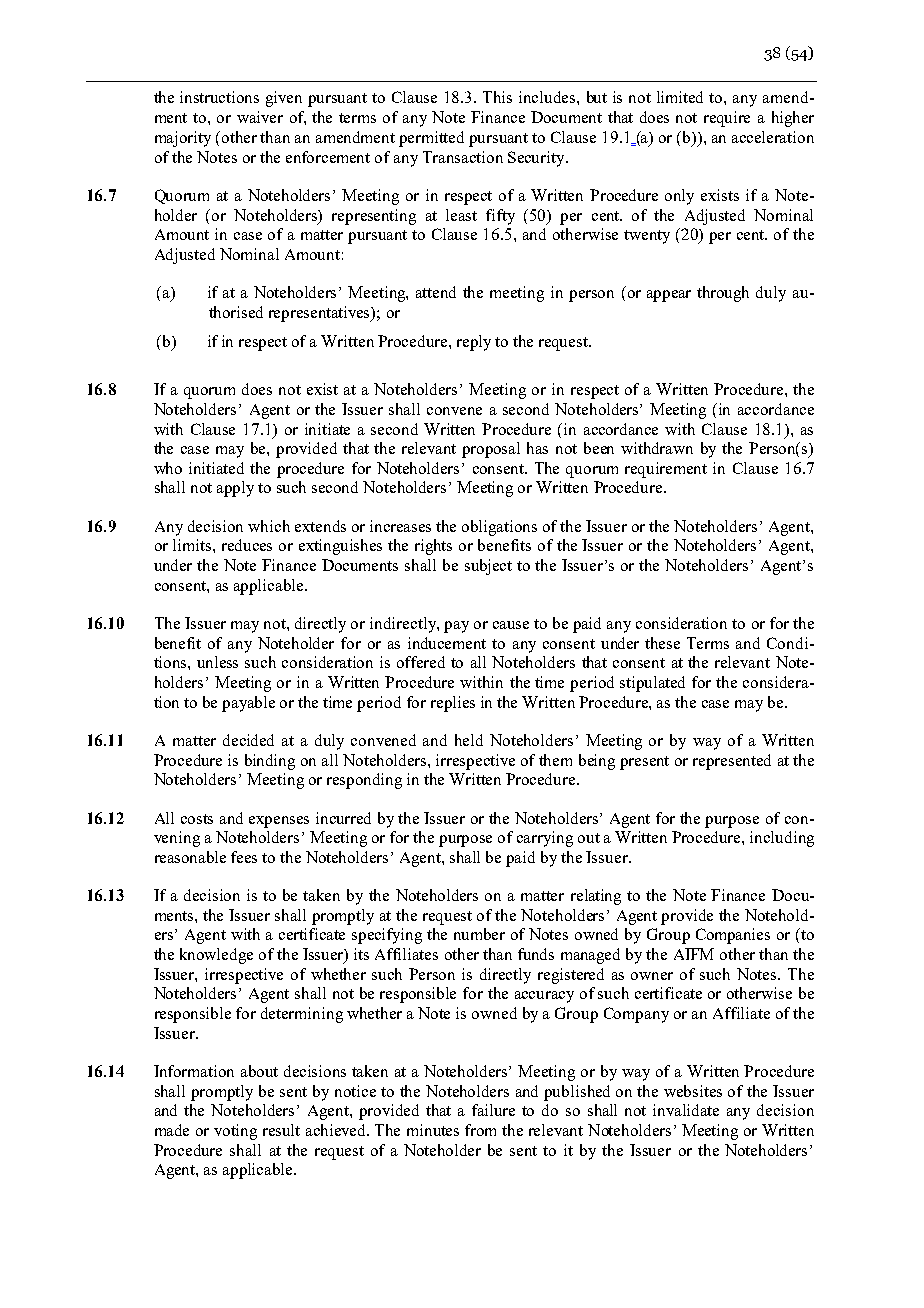  I want to click on including, so click(782, 839).
